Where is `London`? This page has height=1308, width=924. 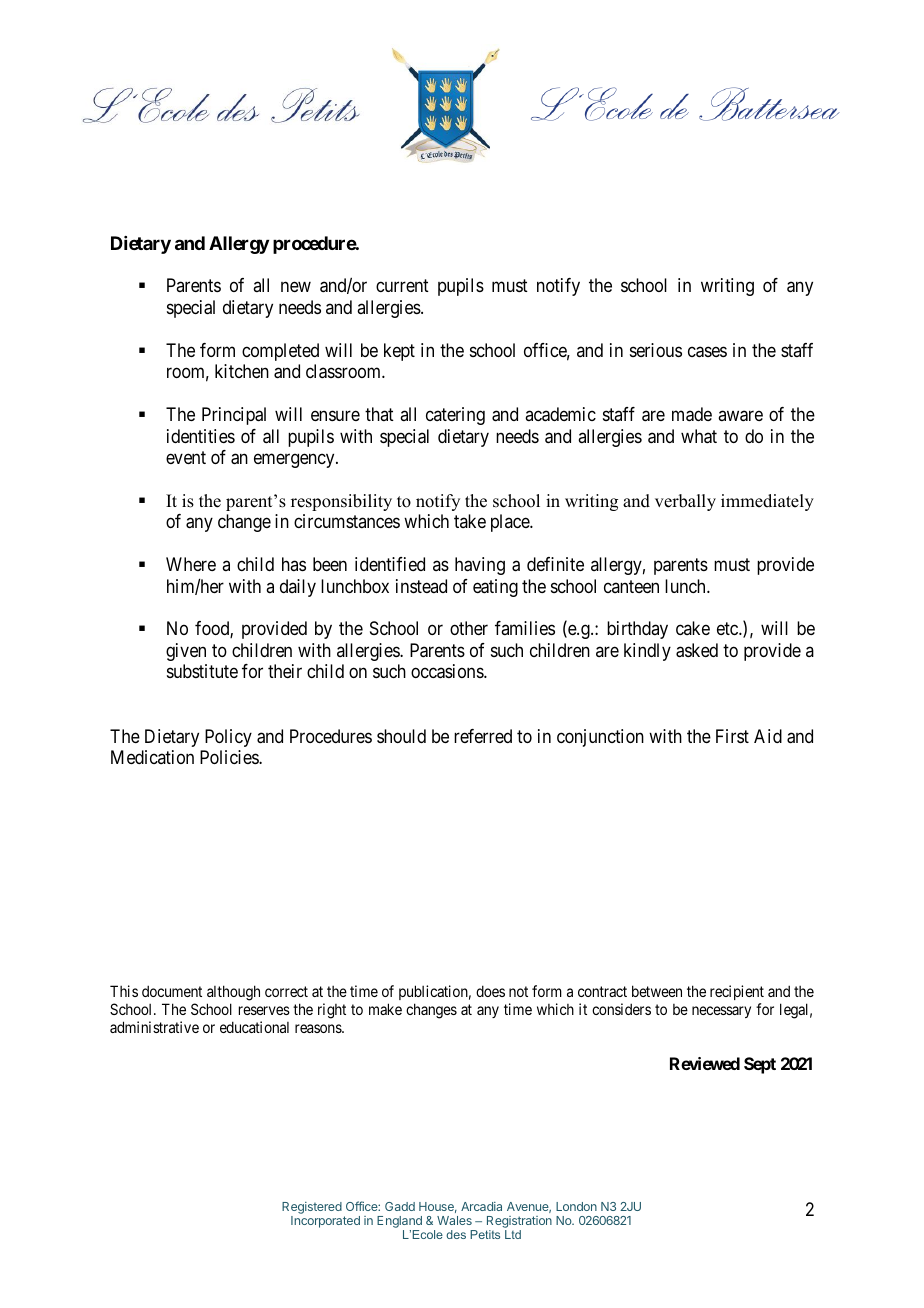
London is located at coordinates (576, 1206).
